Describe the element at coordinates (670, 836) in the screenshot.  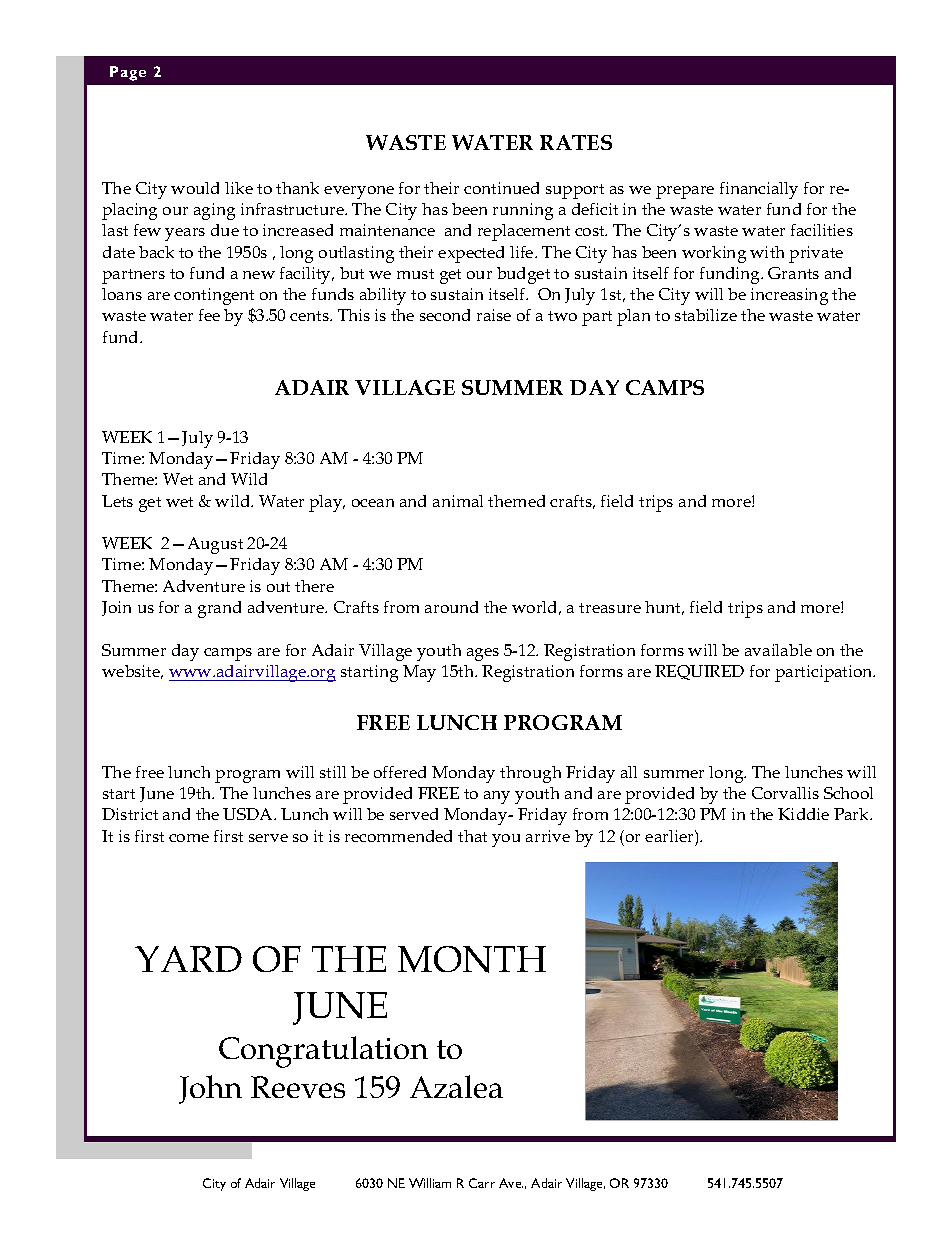
I see `earlier` at that location.
